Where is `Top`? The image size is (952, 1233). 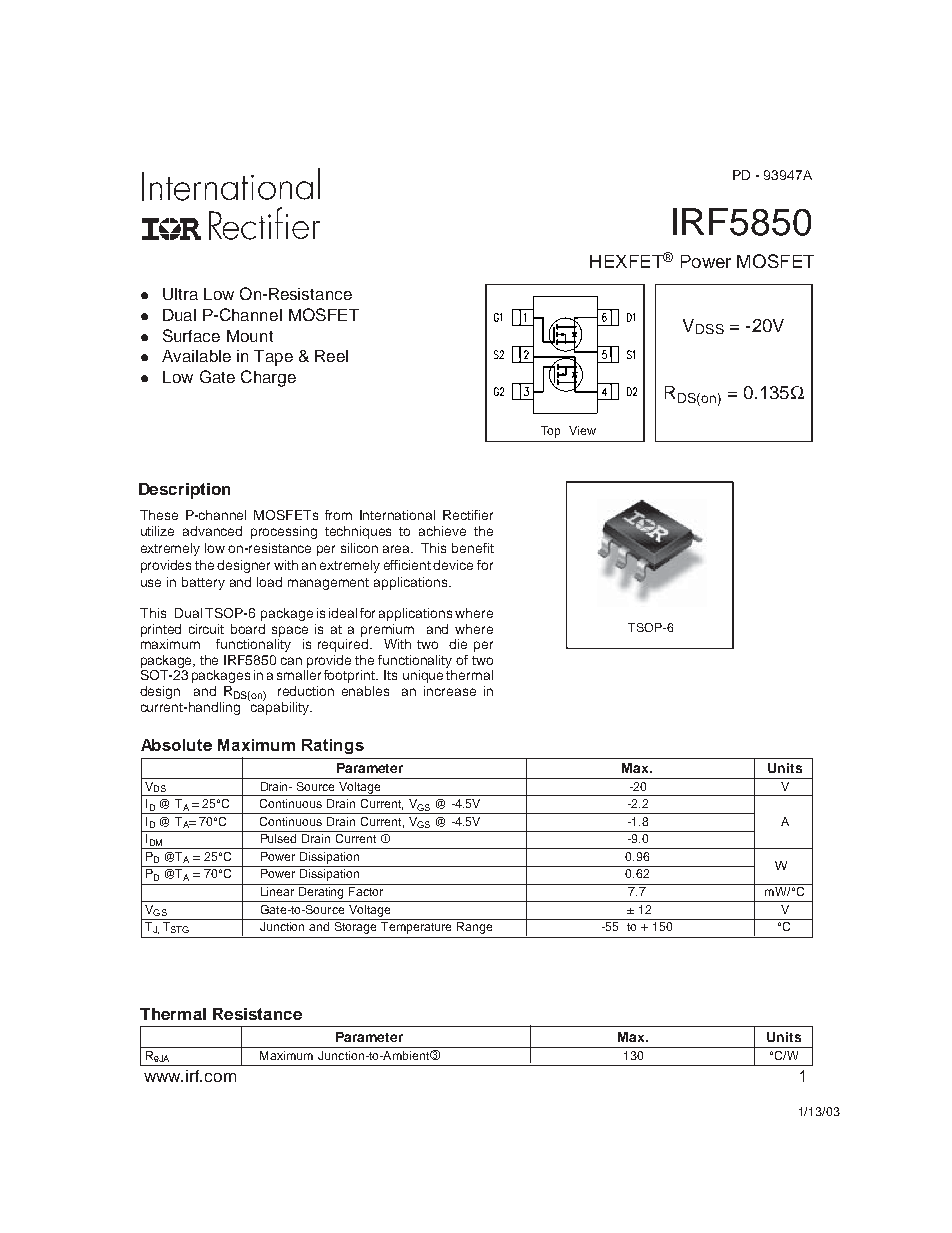 Top is located at coordinates (550, 432).
